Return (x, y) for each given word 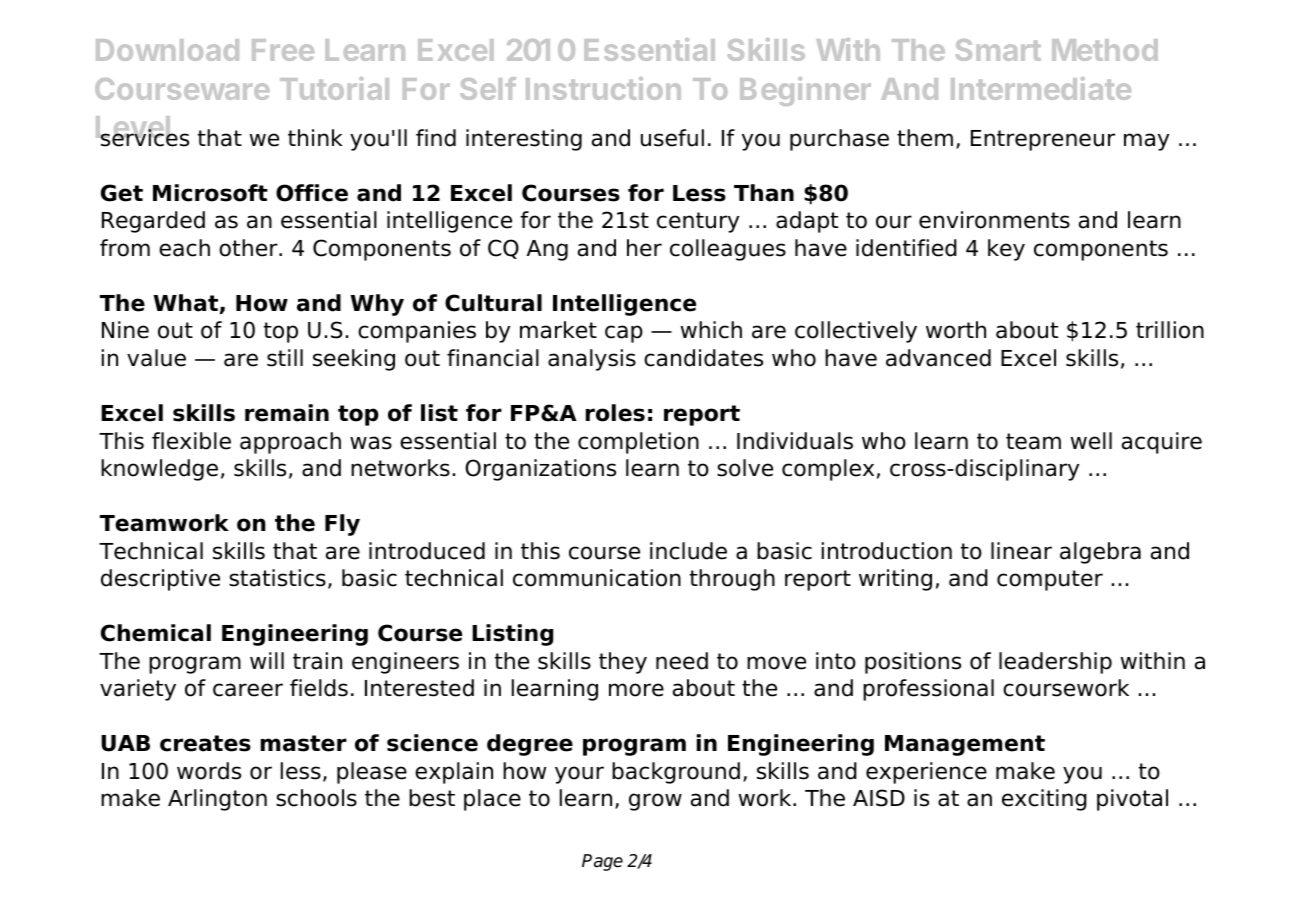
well (1091, 441)
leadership (1055, 663)
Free (283, 50)
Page (602, 862)
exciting (1044, 800)
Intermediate (1041, 88)
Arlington (217, 800)
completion (638, 443)
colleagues (728, 250)
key (1006, 250)
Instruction (603, 88)
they (623, 663)
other (249, 248)
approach (290, 443)
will (267, 660)
